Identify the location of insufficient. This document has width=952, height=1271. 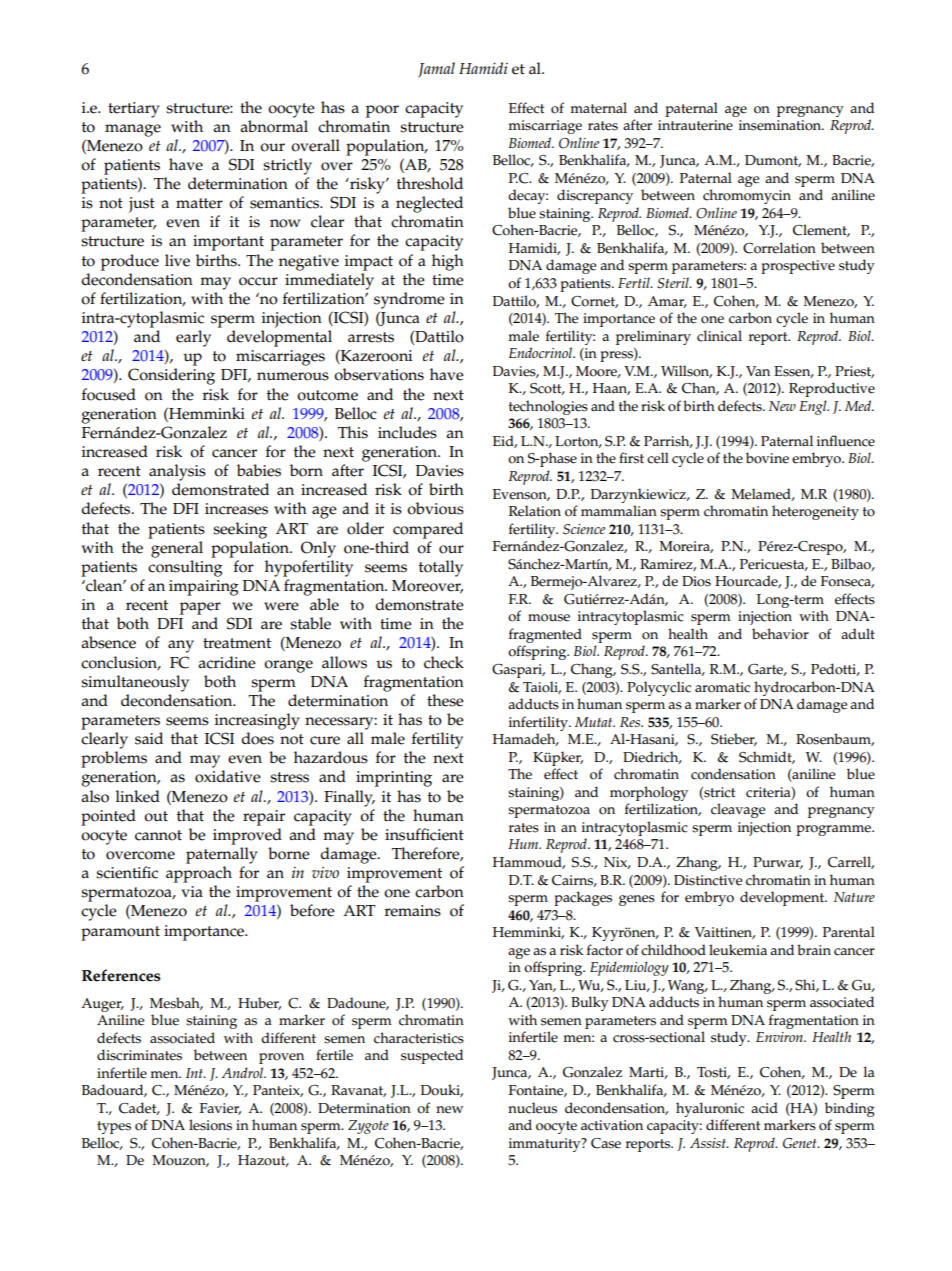
(424, 834).
